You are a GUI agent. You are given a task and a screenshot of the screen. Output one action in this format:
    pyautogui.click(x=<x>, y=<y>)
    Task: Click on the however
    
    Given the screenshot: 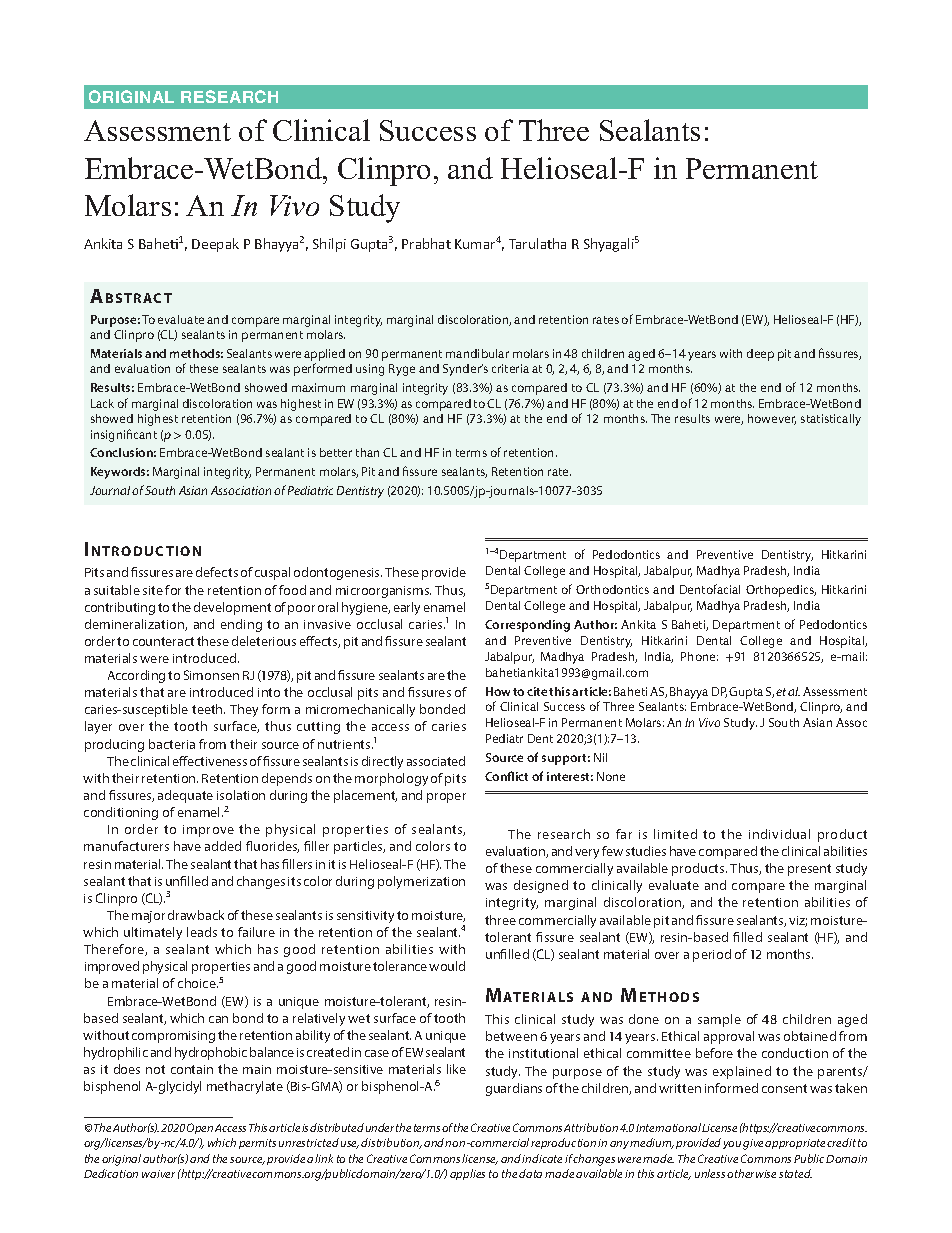 What is the action you would take?
    pyautogui.click(x=772, y=419)
